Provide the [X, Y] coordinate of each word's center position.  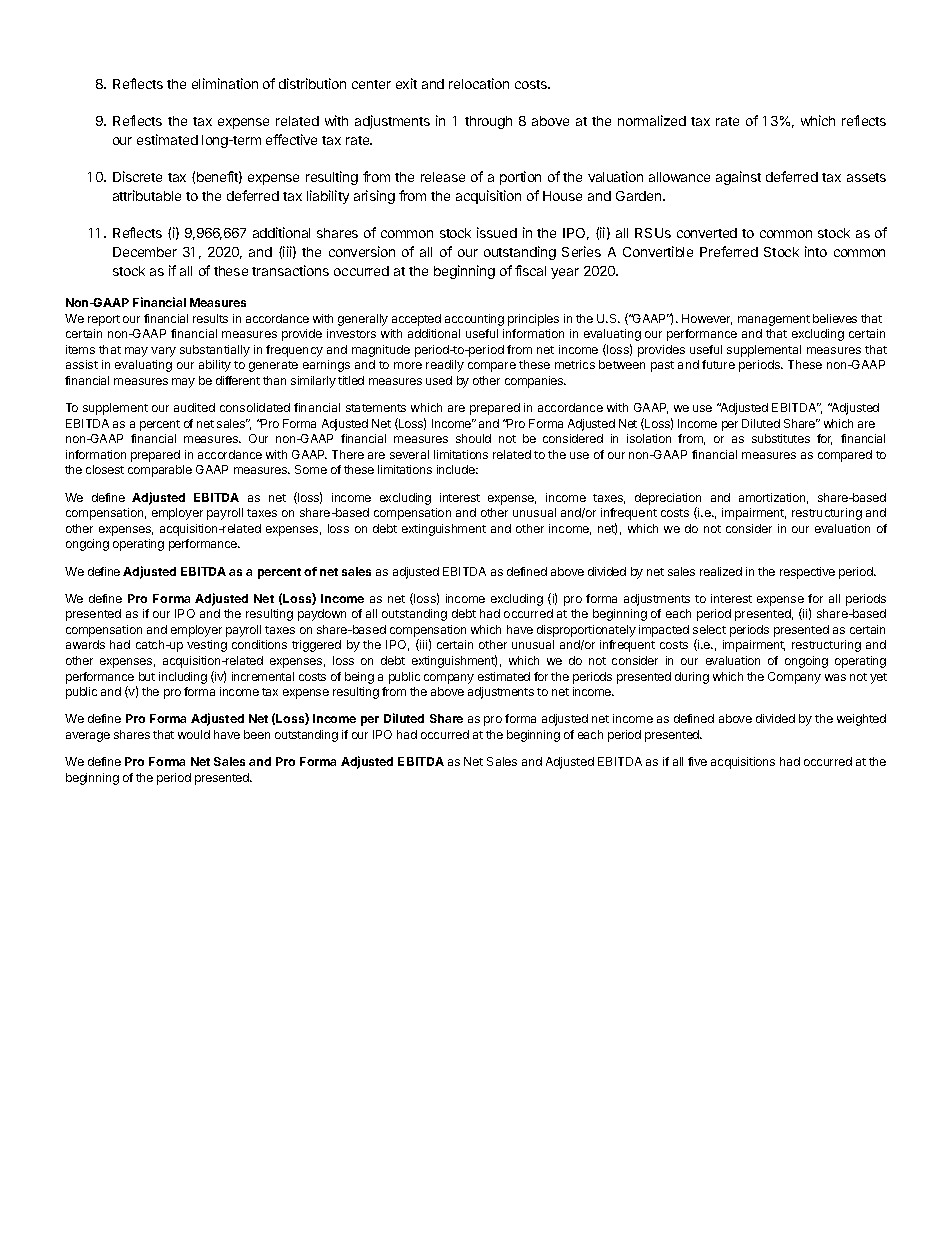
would [194, 734]
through [488, 122]
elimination [225, 83]
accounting [474, 320]
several [409, 454]
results [210, 318]
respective [807, 573]
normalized [652, 120]
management [774, 320]
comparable [160, 471]
